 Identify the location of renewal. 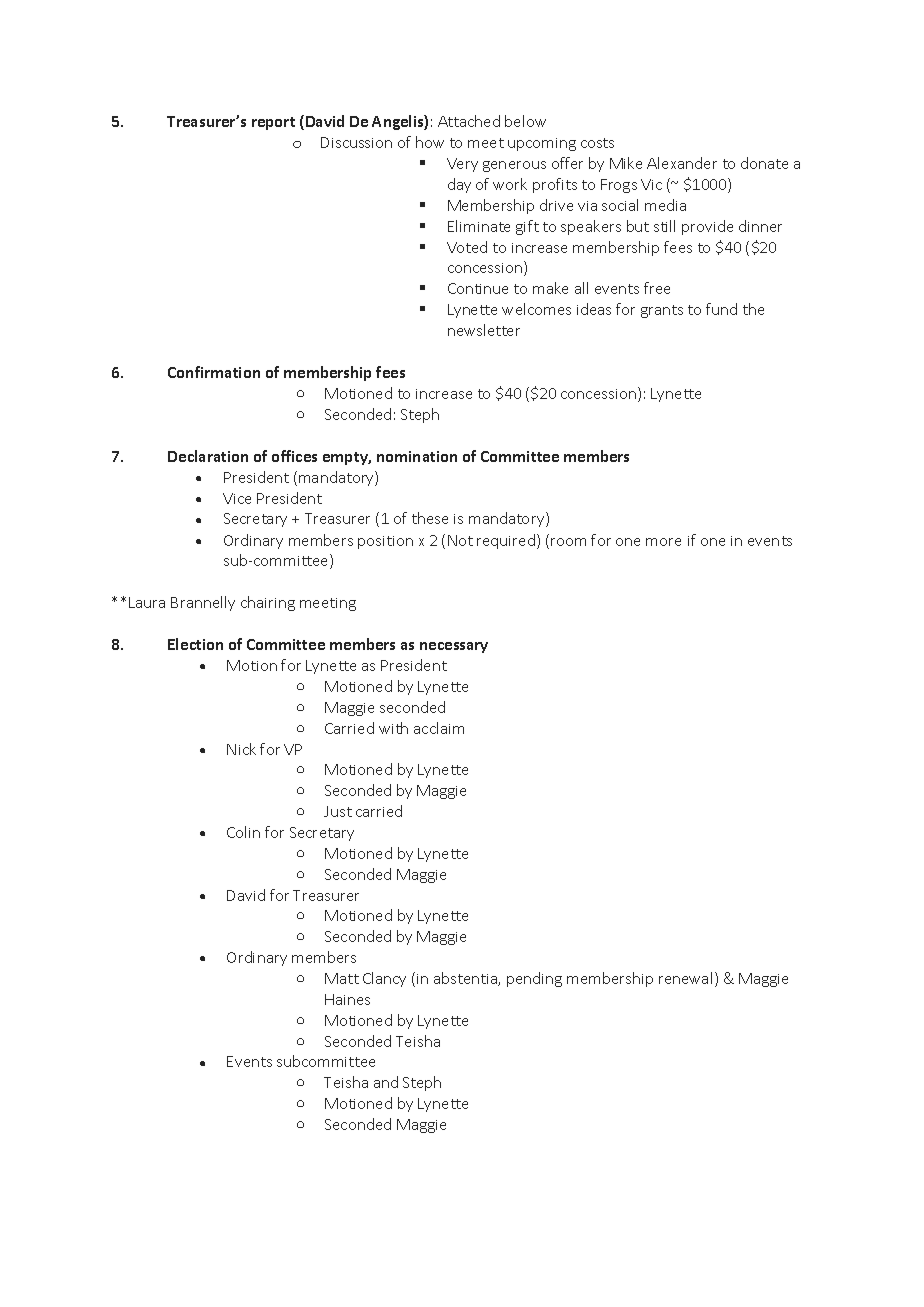
(685, 978).
